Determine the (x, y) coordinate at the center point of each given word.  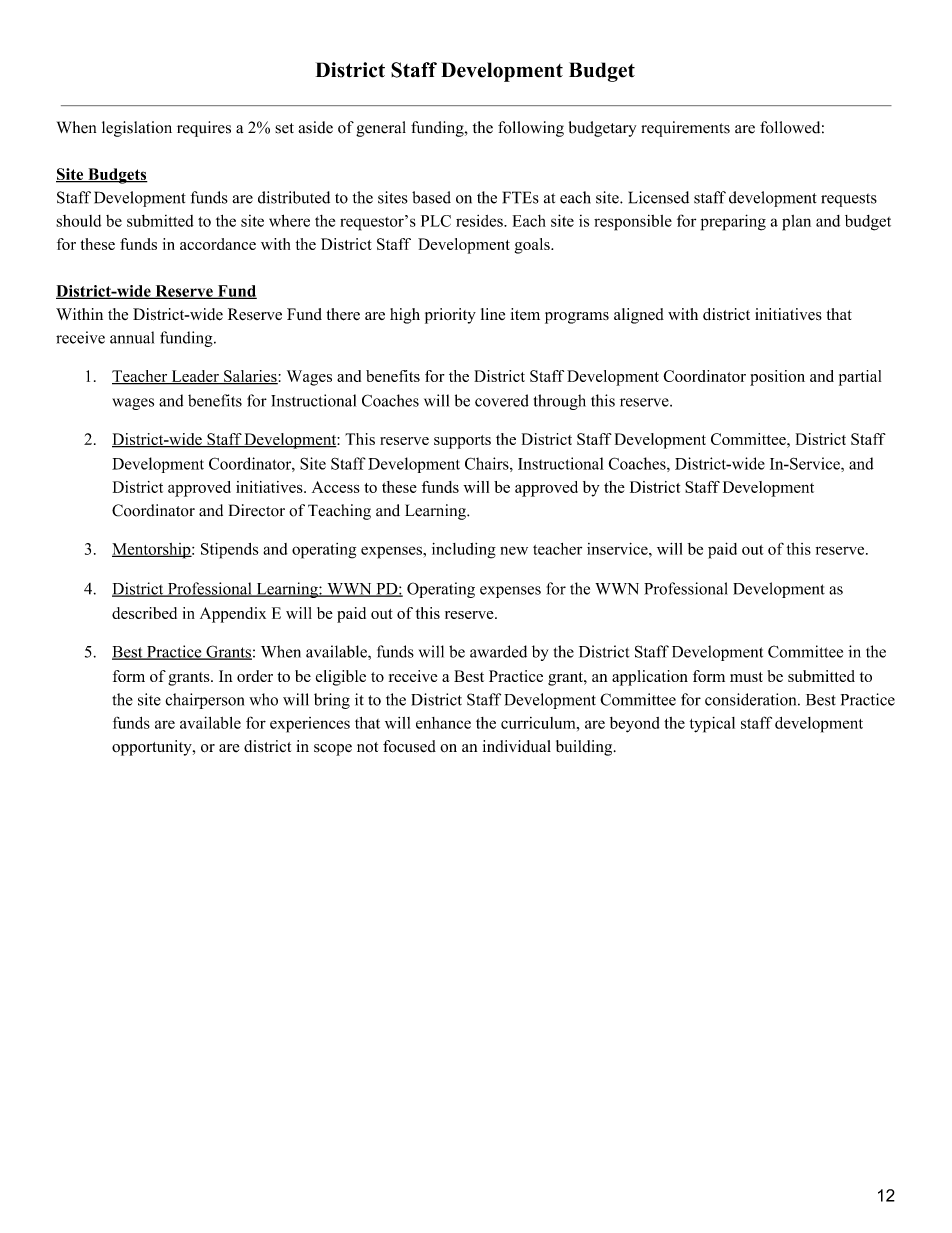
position (777, 378)
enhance (443, 723)
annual (132, 337)
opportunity (153, 748)
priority (450, 316)
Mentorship (152, 551)
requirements (685, 129)
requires (204, 129)
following (531, 129)
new (514, 550)
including (464, 551)
